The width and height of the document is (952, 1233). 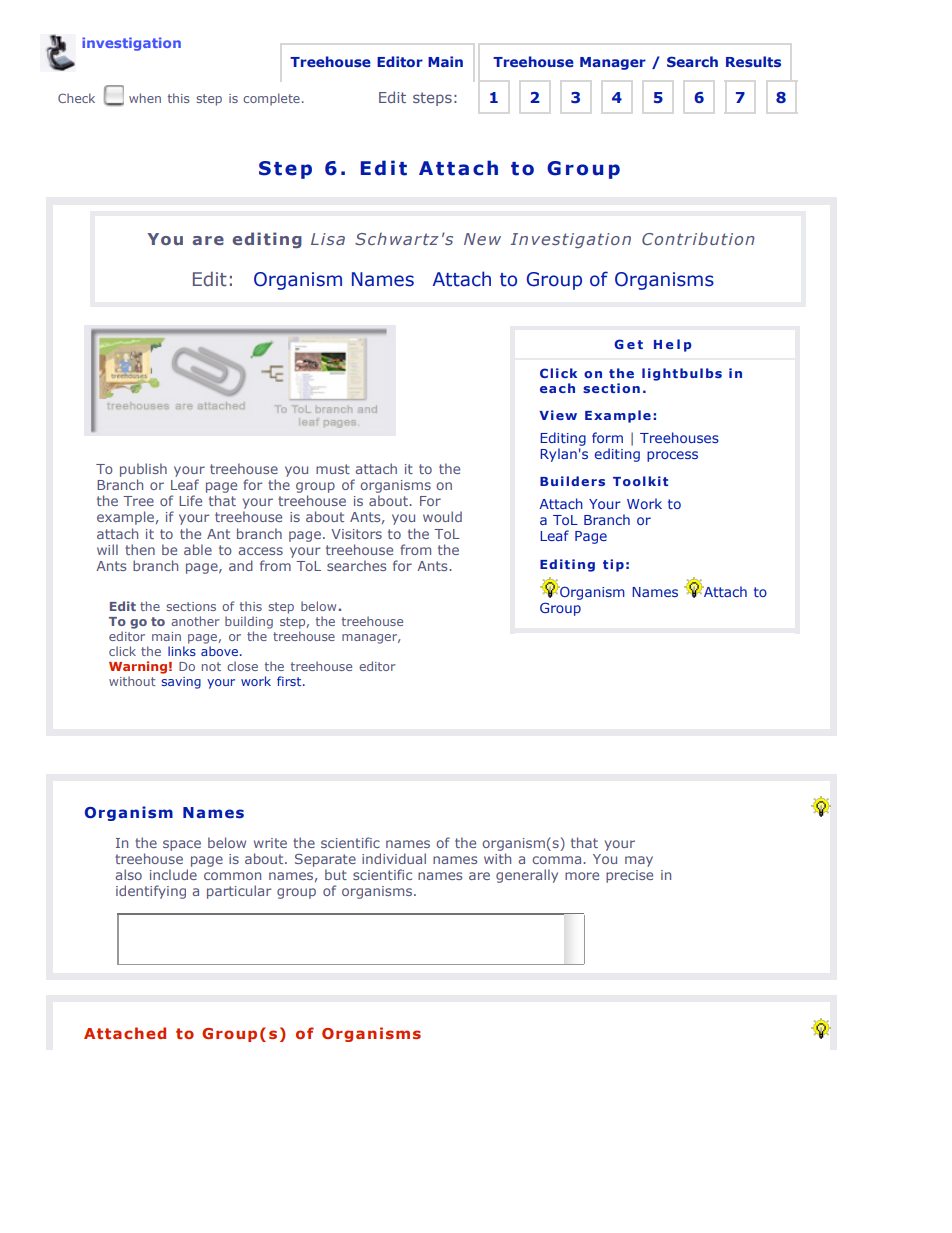 I want to click on would, so click(x=442, y=516).
